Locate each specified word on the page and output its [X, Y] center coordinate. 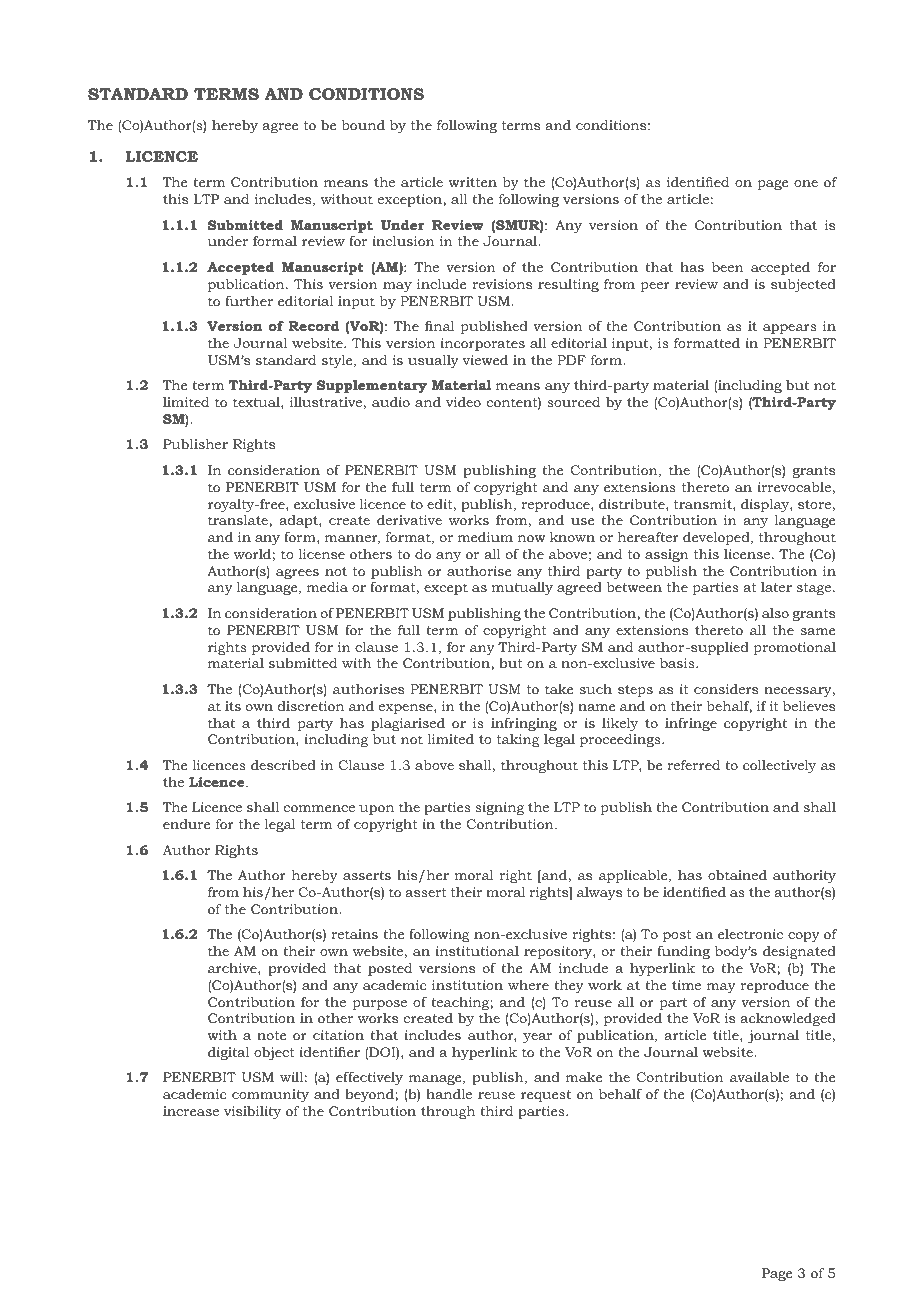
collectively [779, 766]
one [806, 183]
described [283, 765]
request [546, 1096]
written [472, 182]
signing [499, 808]
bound [363, 125]
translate [239, 520]
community [270, 1095]
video [463, 402]
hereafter [648, 537]
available [759, 1077]
